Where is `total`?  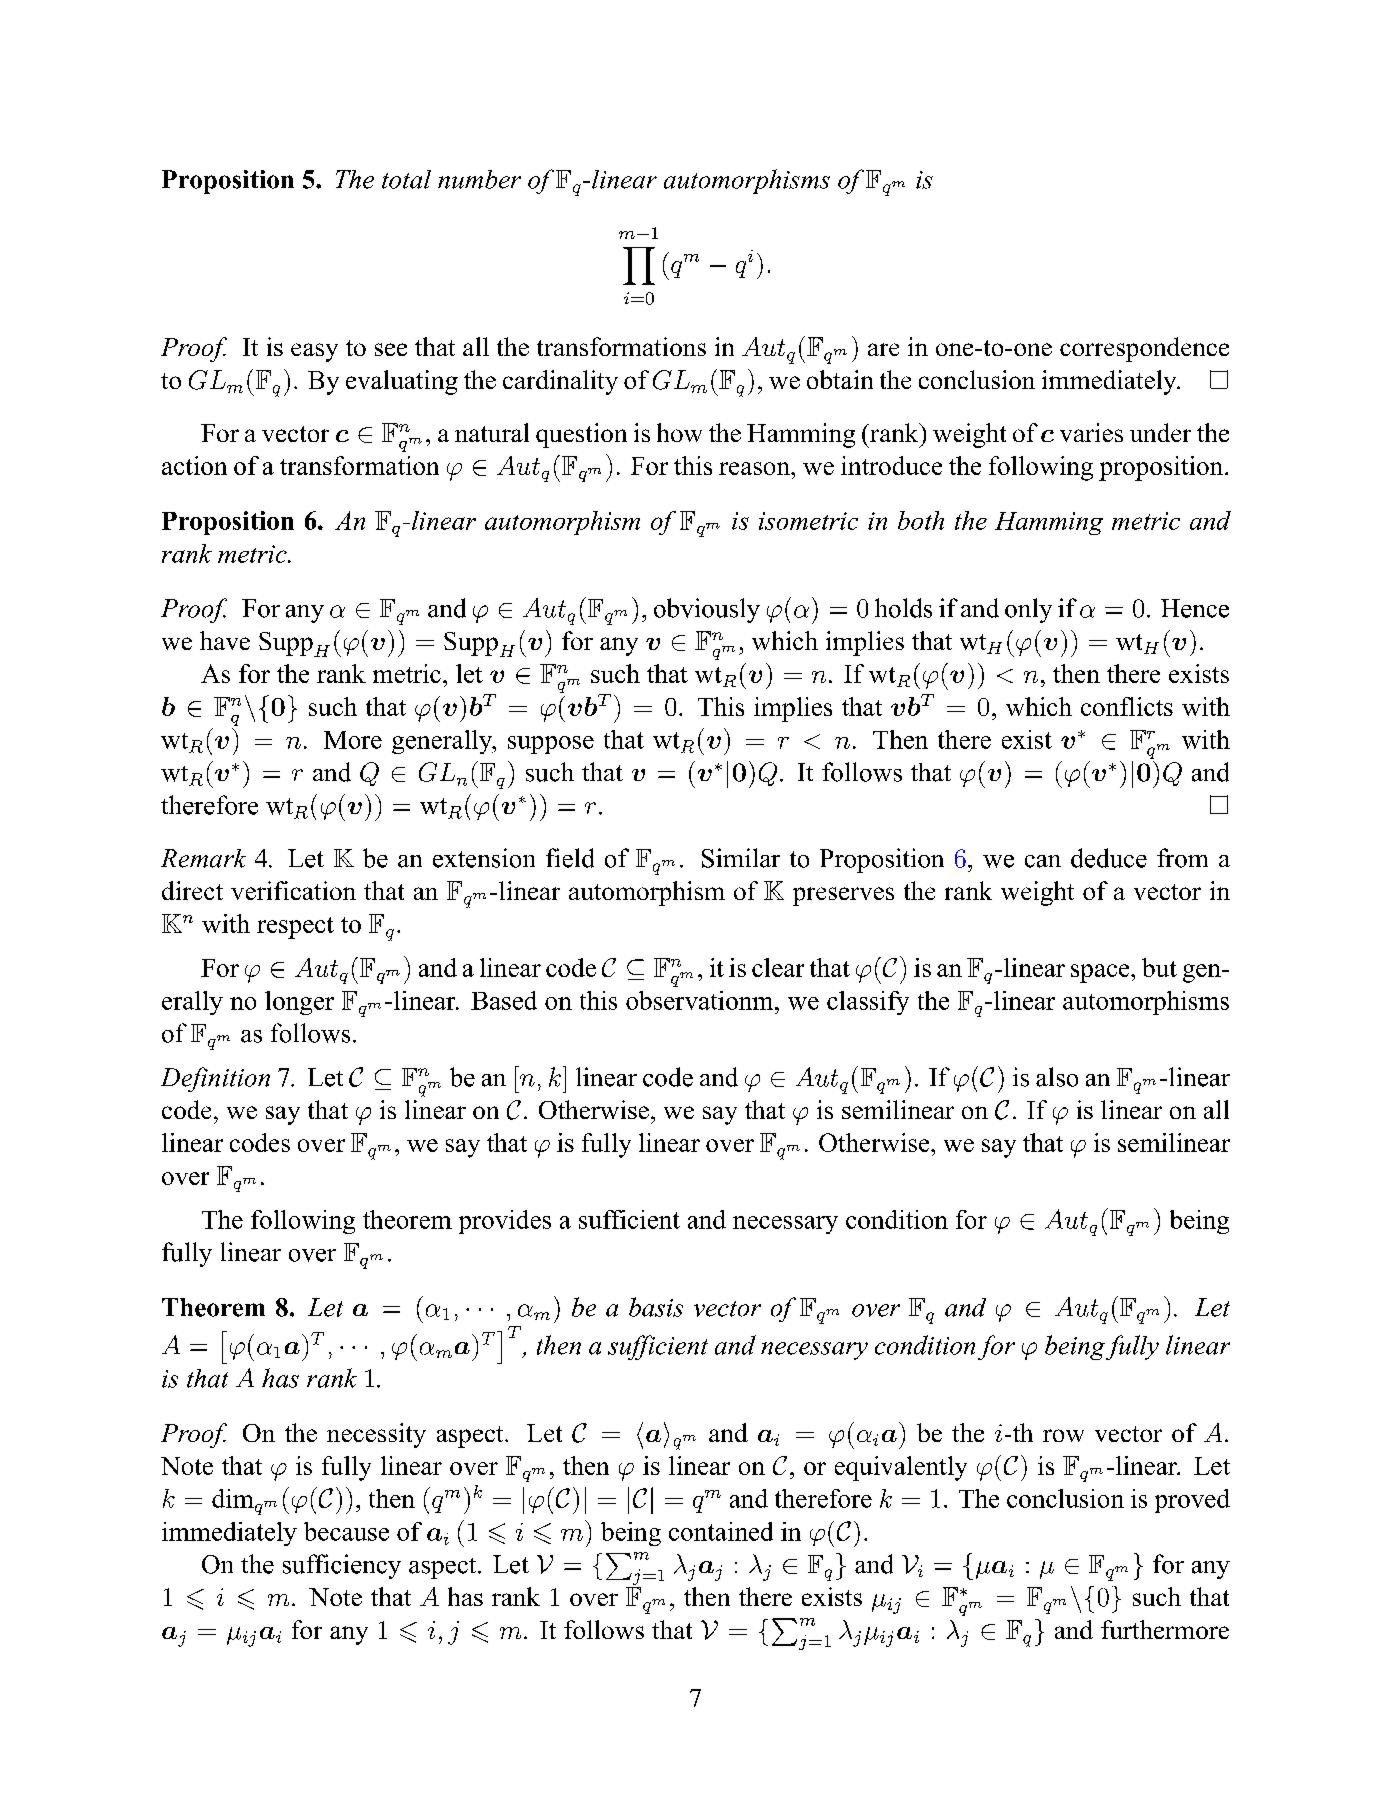 total is located at coordinates (406, 179).
